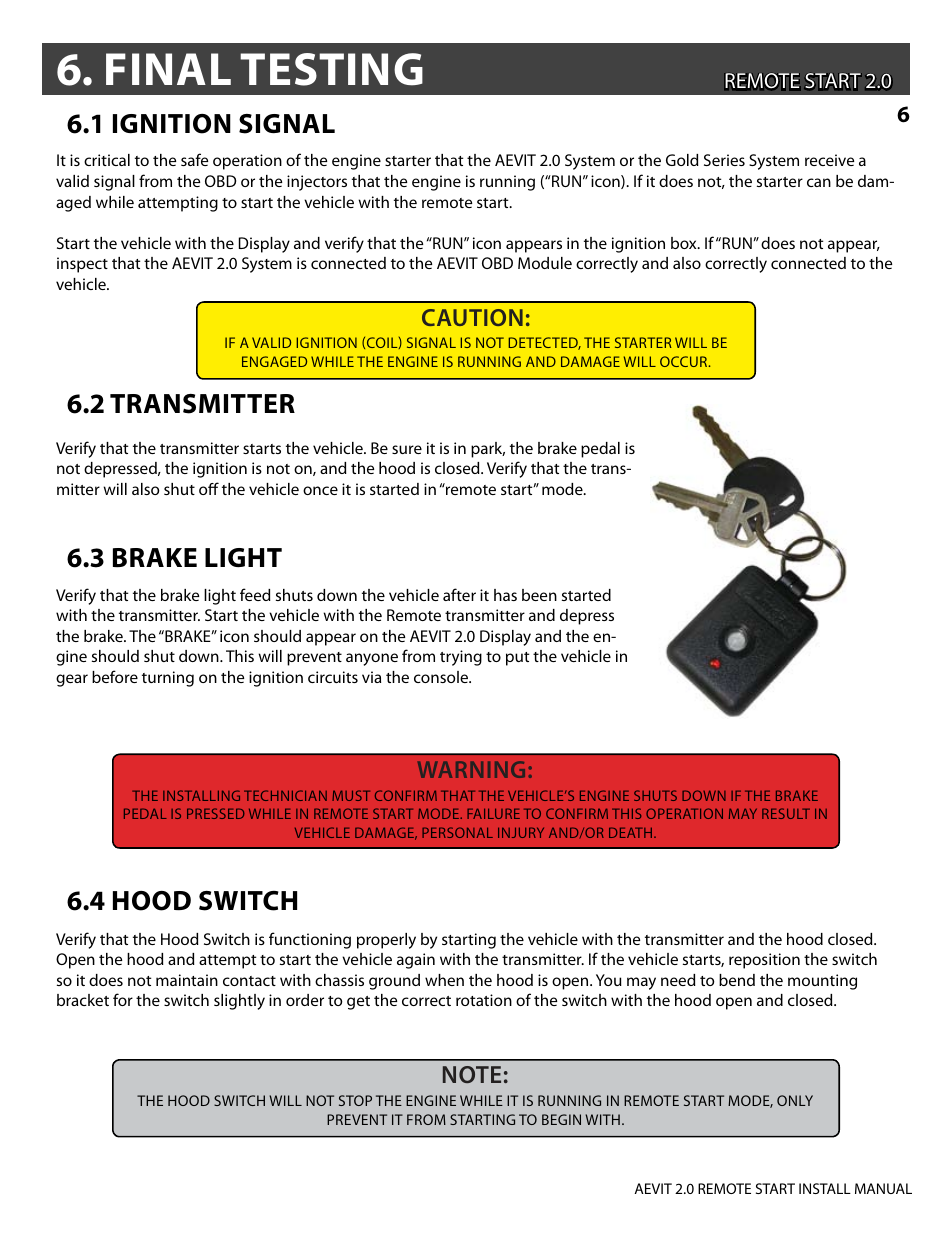 The height and width of the screenshot is (1233, 952). Describe the element at coordinates (168, 69) in the screenshot. I see `FINAL` at that location.
